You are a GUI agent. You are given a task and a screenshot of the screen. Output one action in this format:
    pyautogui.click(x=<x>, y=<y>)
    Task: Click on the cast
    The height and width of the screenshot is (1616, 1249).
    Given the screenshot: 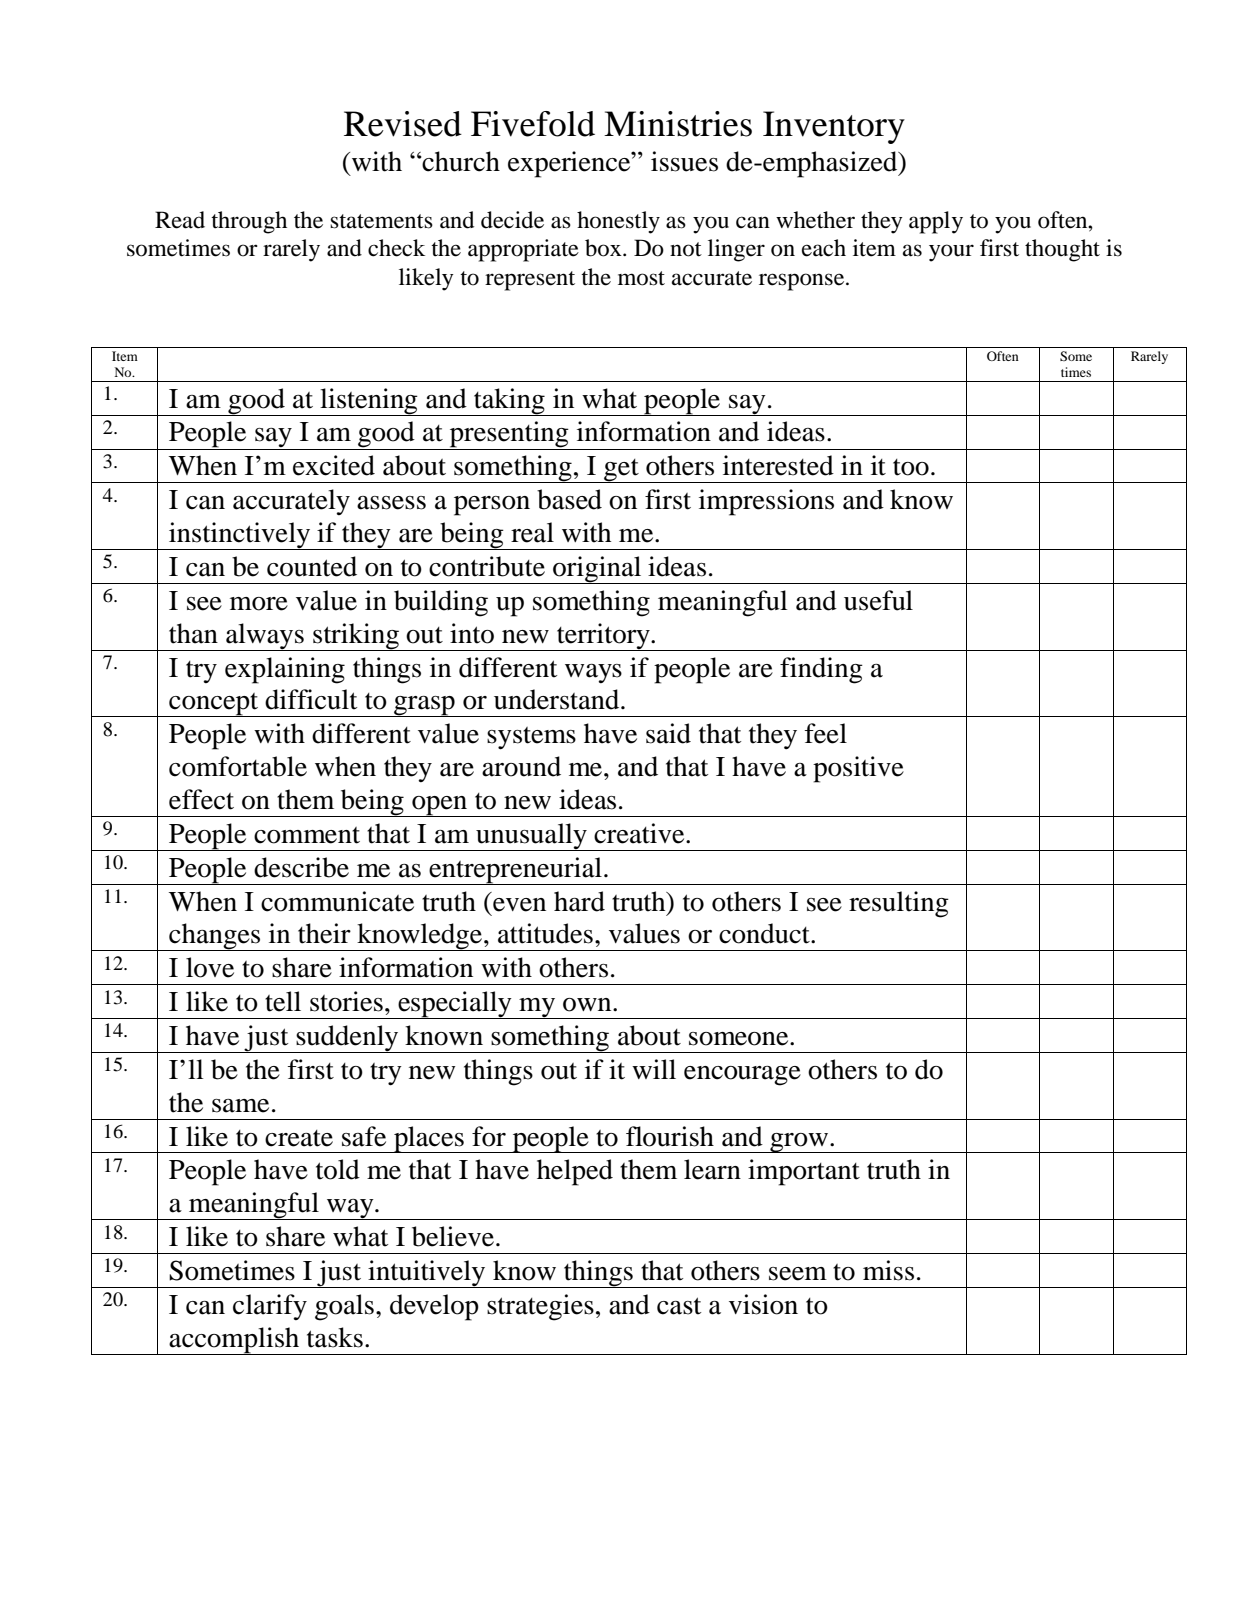 What is the action you would take?
    pyautogui.click(x=679, y=1306)
